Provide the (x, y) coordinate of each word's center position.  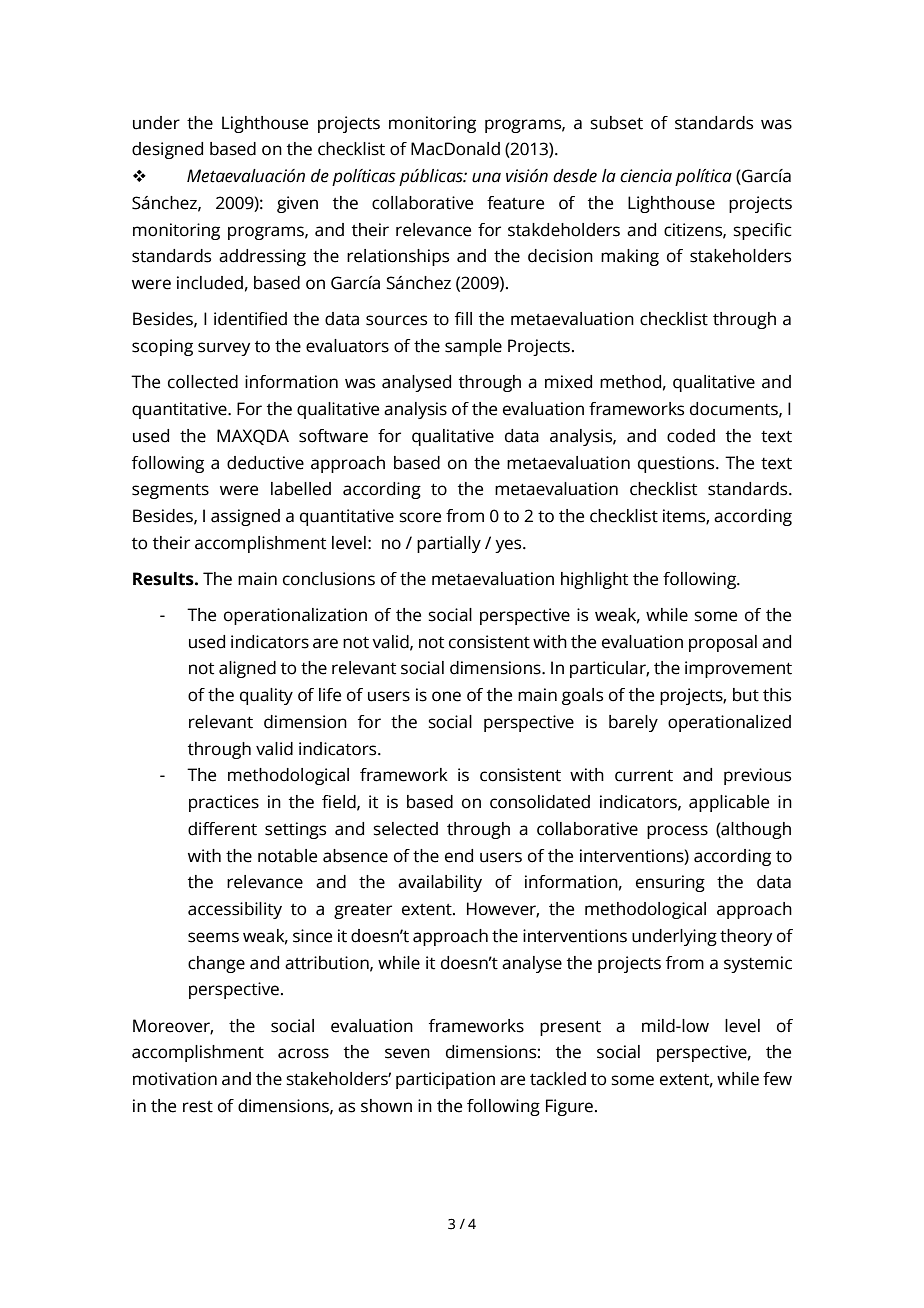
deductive (265, 463)
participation (445, 1080)
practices (224, 803)
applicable (729, 803)
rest (198, 1107)
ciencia (646, 176)
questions (677, 464)
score (420, 517)
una (486, 177)
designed (167, 150)
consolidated (540, 802)
